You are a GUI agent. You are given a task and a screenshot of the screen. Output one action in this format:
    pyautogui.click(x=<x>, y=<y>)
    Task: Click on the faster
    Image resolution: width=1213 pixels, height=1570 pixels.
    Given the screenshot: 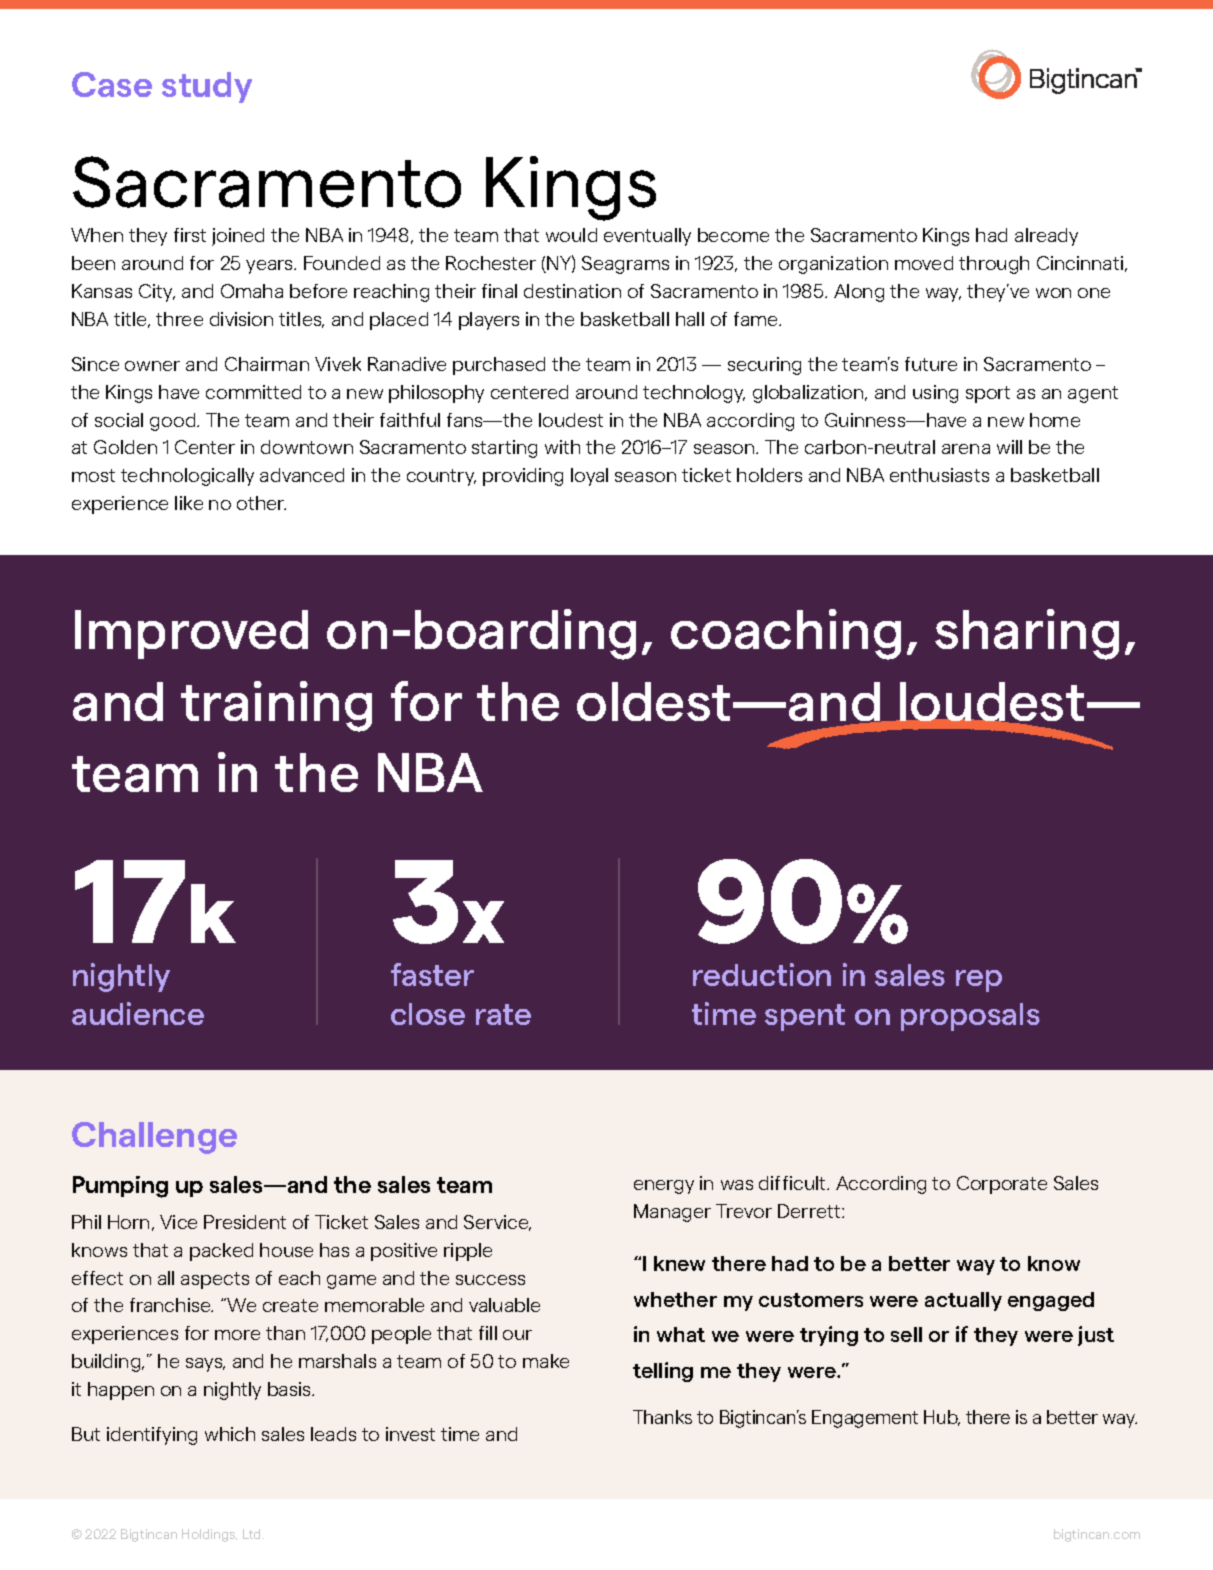 What is the action you would take?
    pyautogui.click(x=432, y=974)
